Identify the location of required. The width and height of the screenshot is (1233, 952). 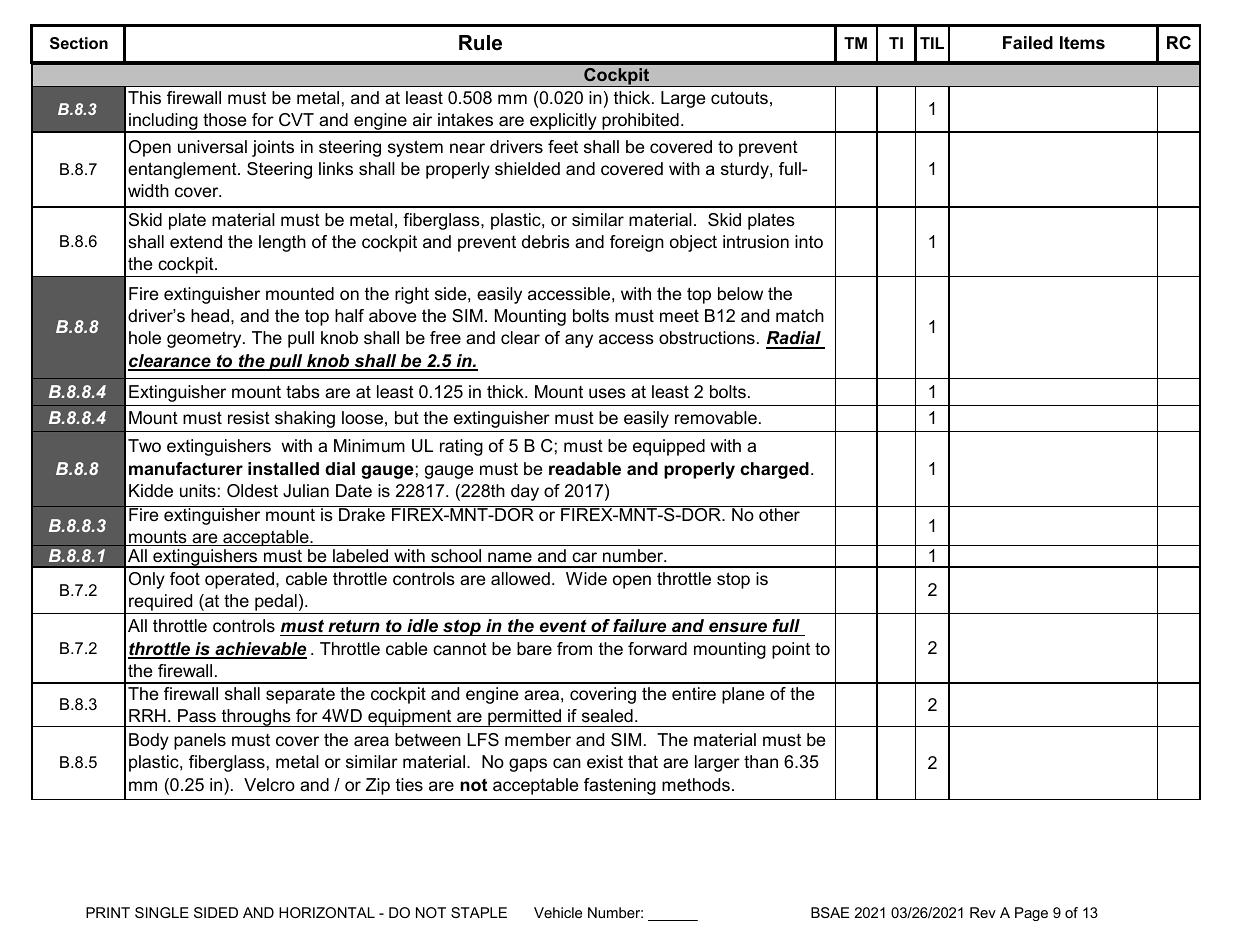
(161, 604).
